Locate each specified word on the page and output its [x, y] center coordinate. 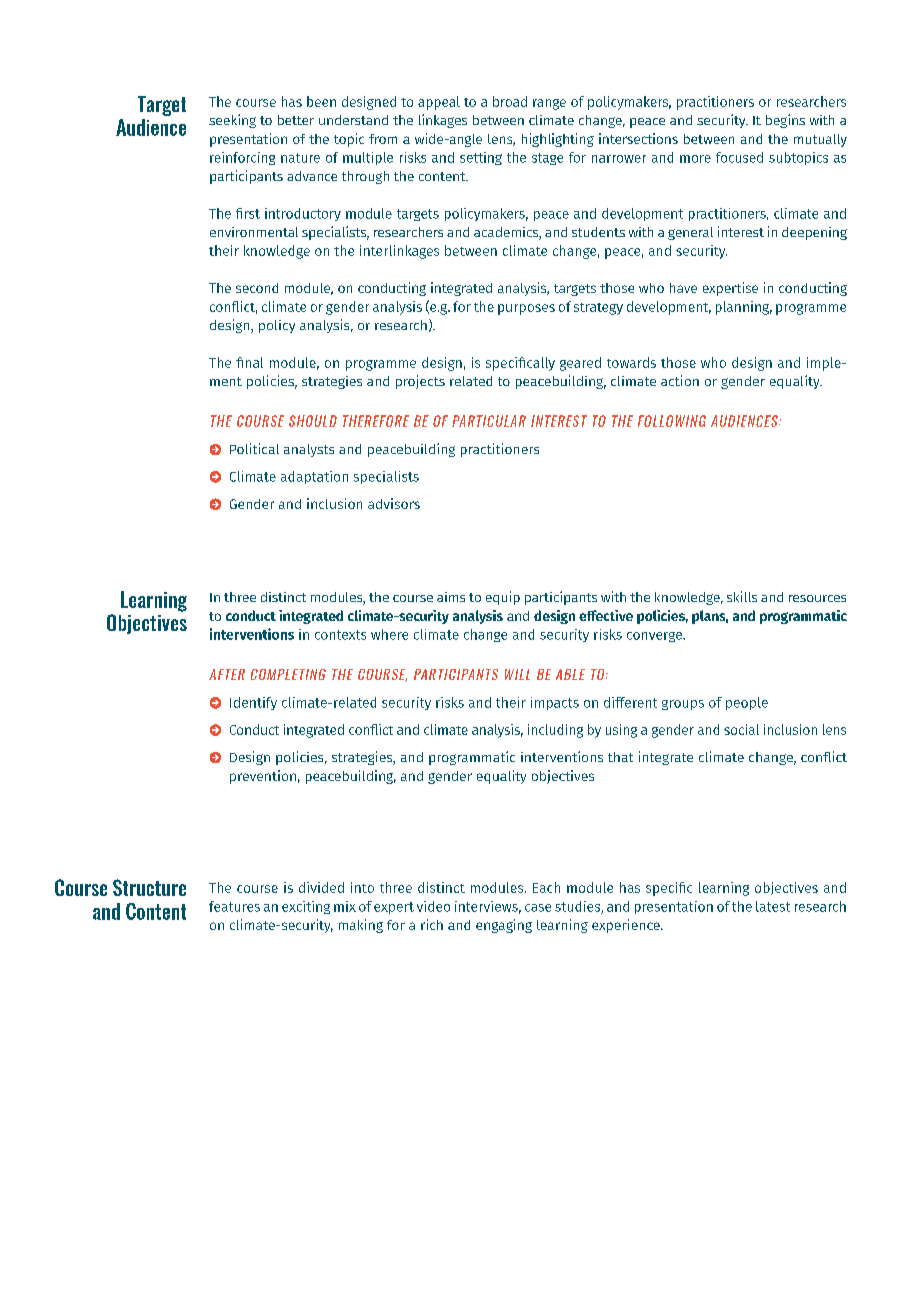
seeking [232, 121]
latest [773, 906]
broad [510, 101]
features [234, 906]
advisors [394, 503]
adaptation [314, 477]
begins [785, 121]
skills [742, 596]
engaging [504, 926]
